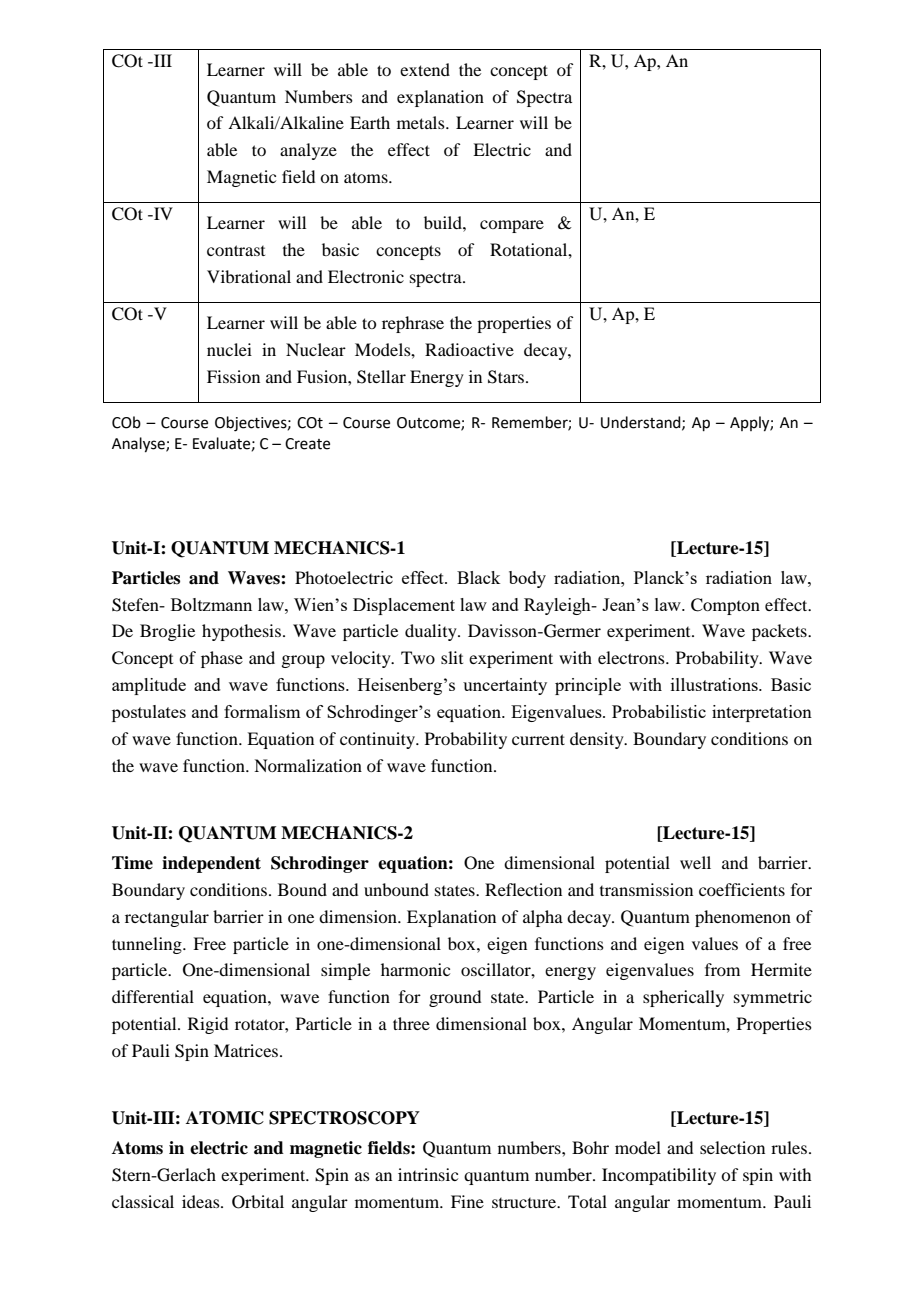  I want to click on Stars, so click(506, 377).
